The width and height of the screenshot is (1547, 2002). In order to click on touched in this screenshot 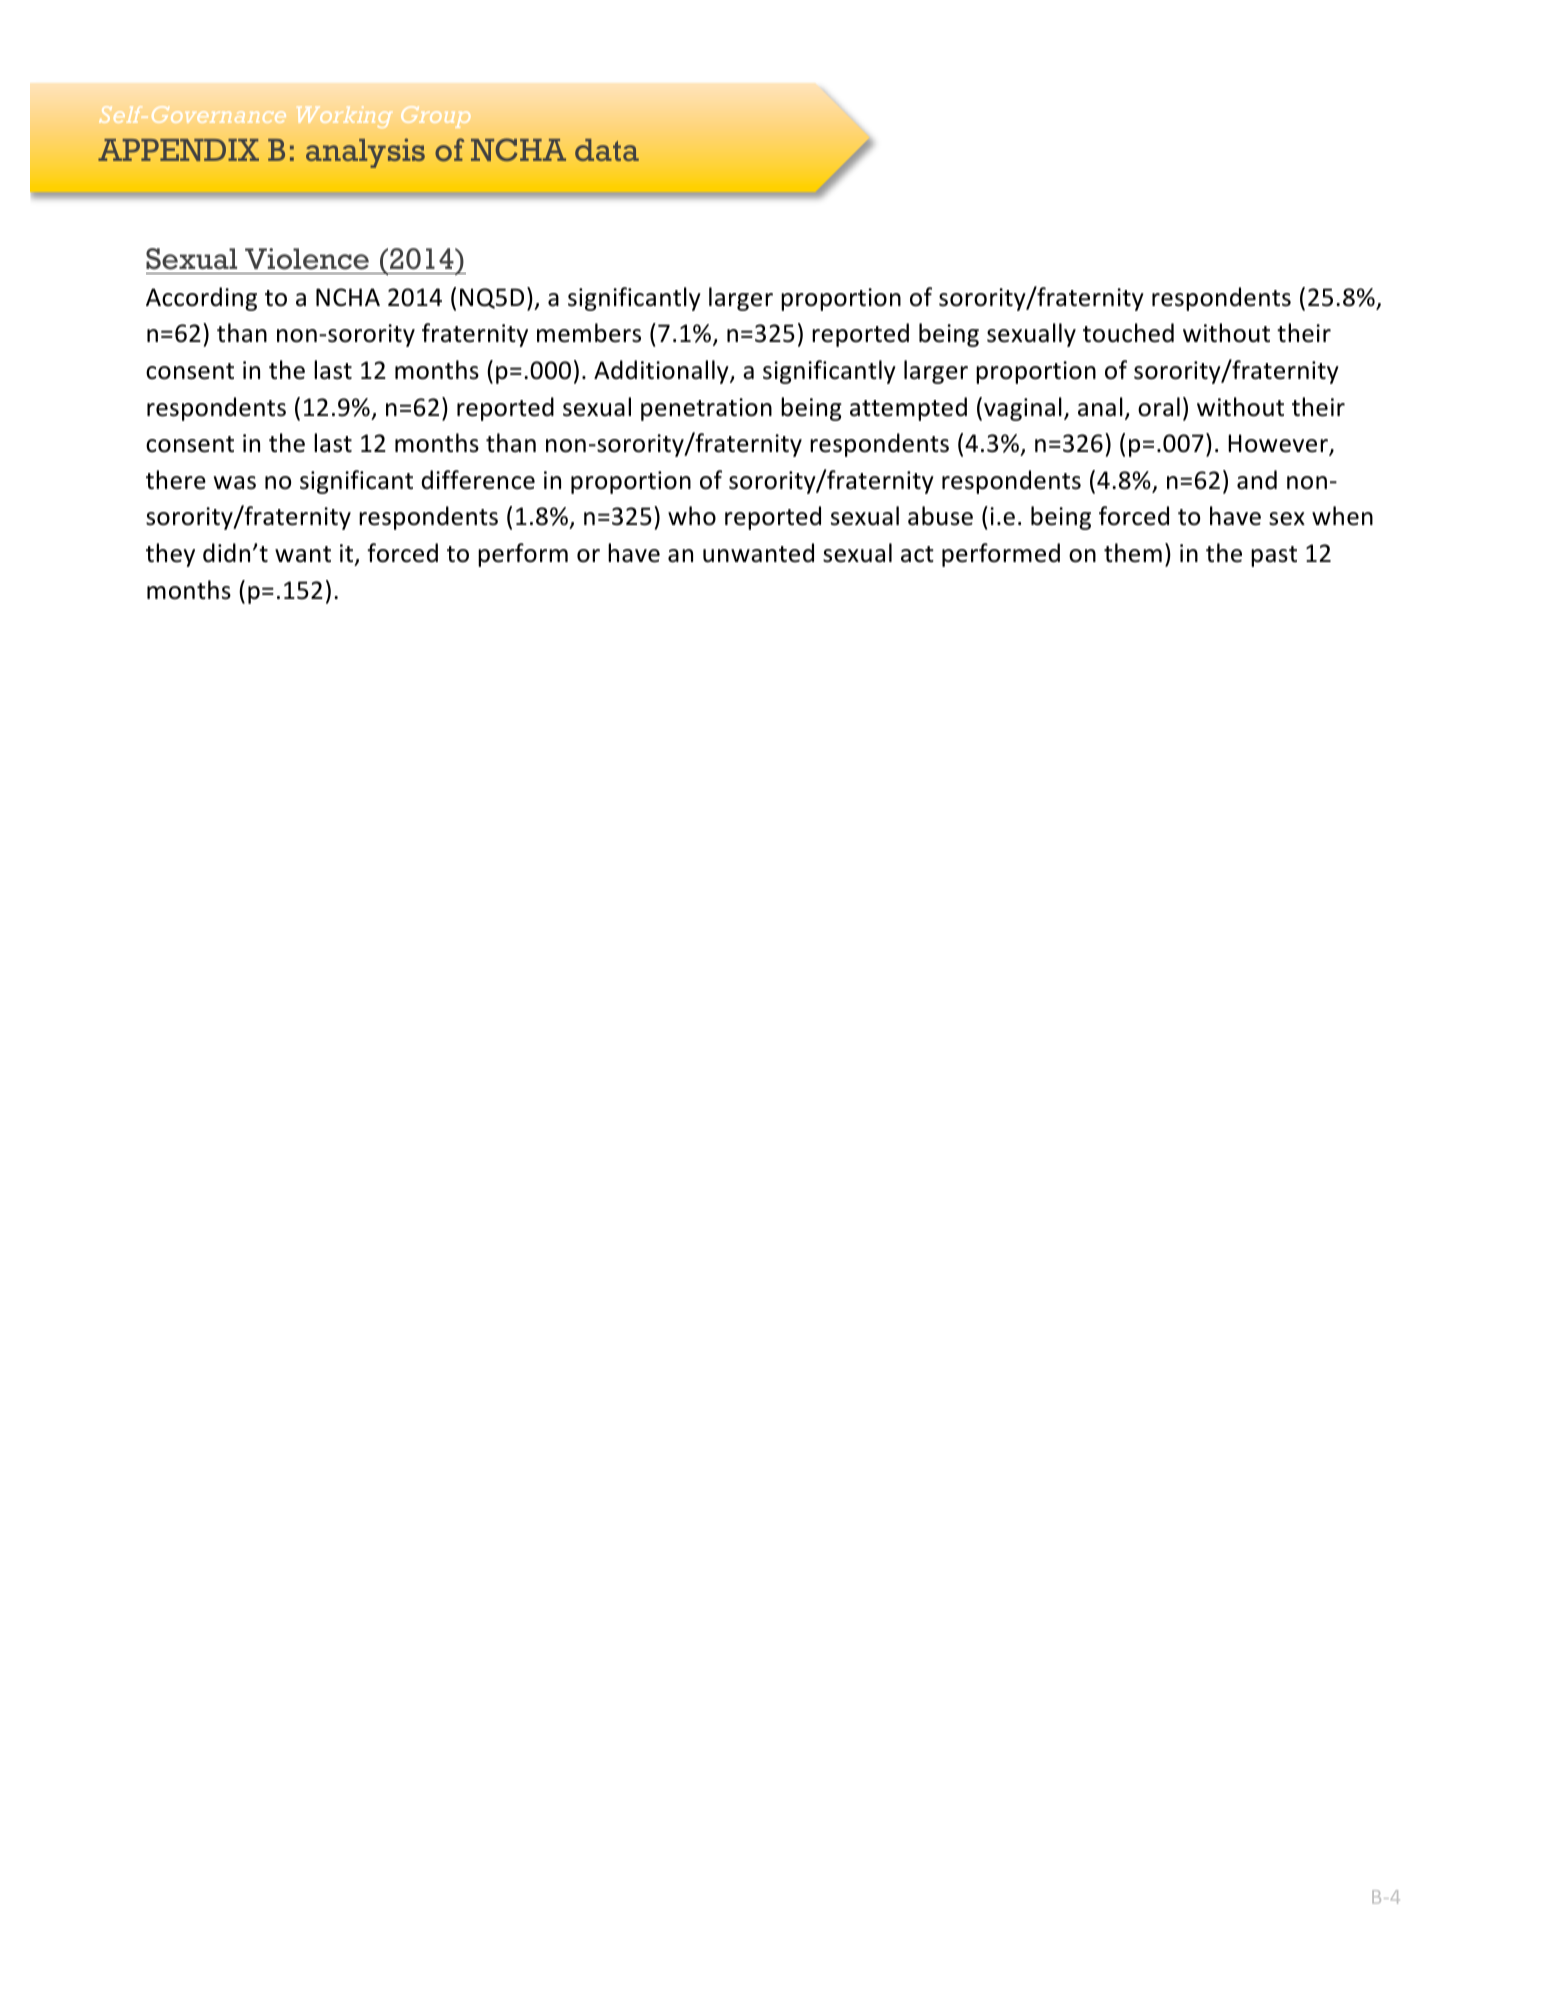, I will do `click(1128, 333)`.
